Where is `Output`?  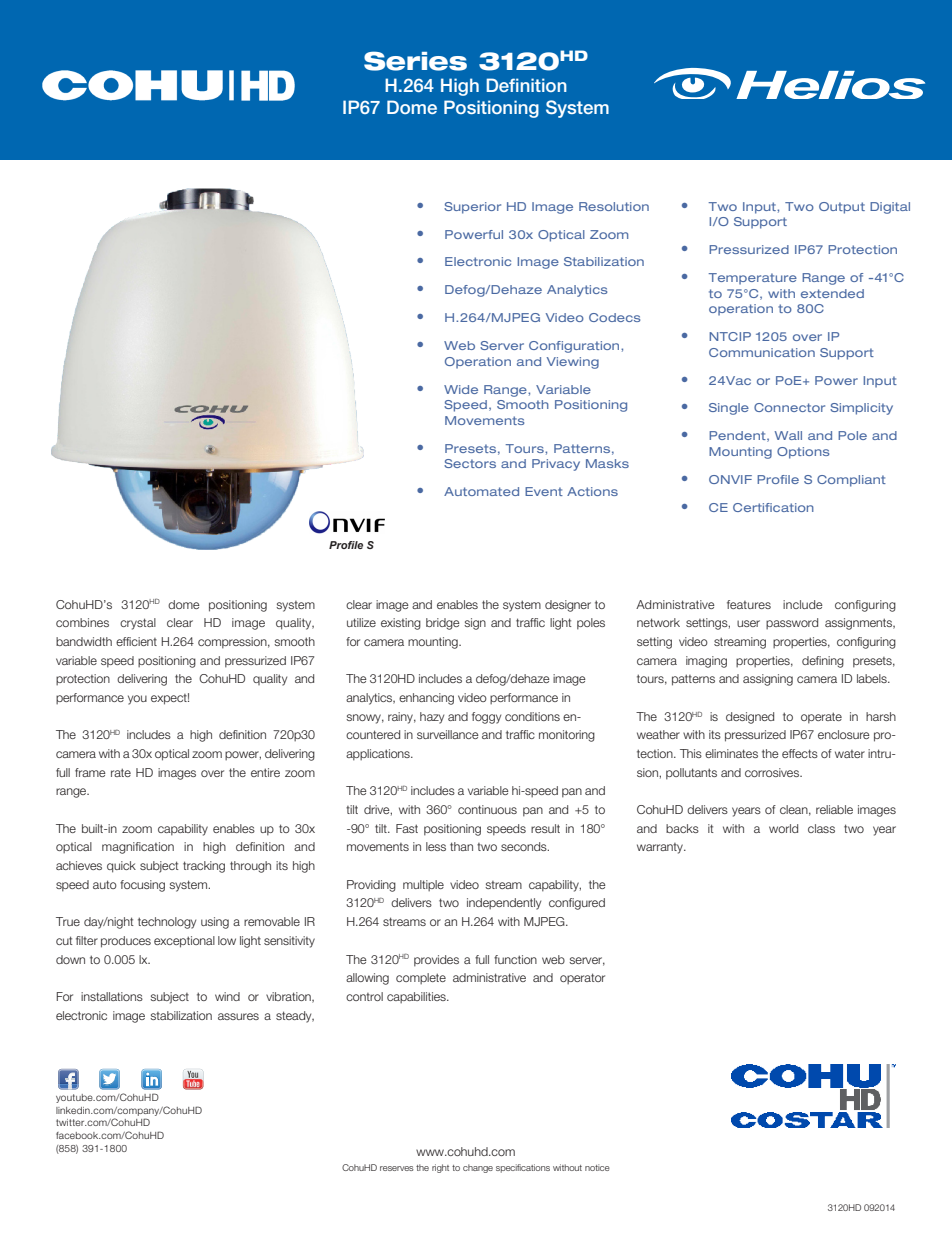
Output is located at coordinates (842, 208).
